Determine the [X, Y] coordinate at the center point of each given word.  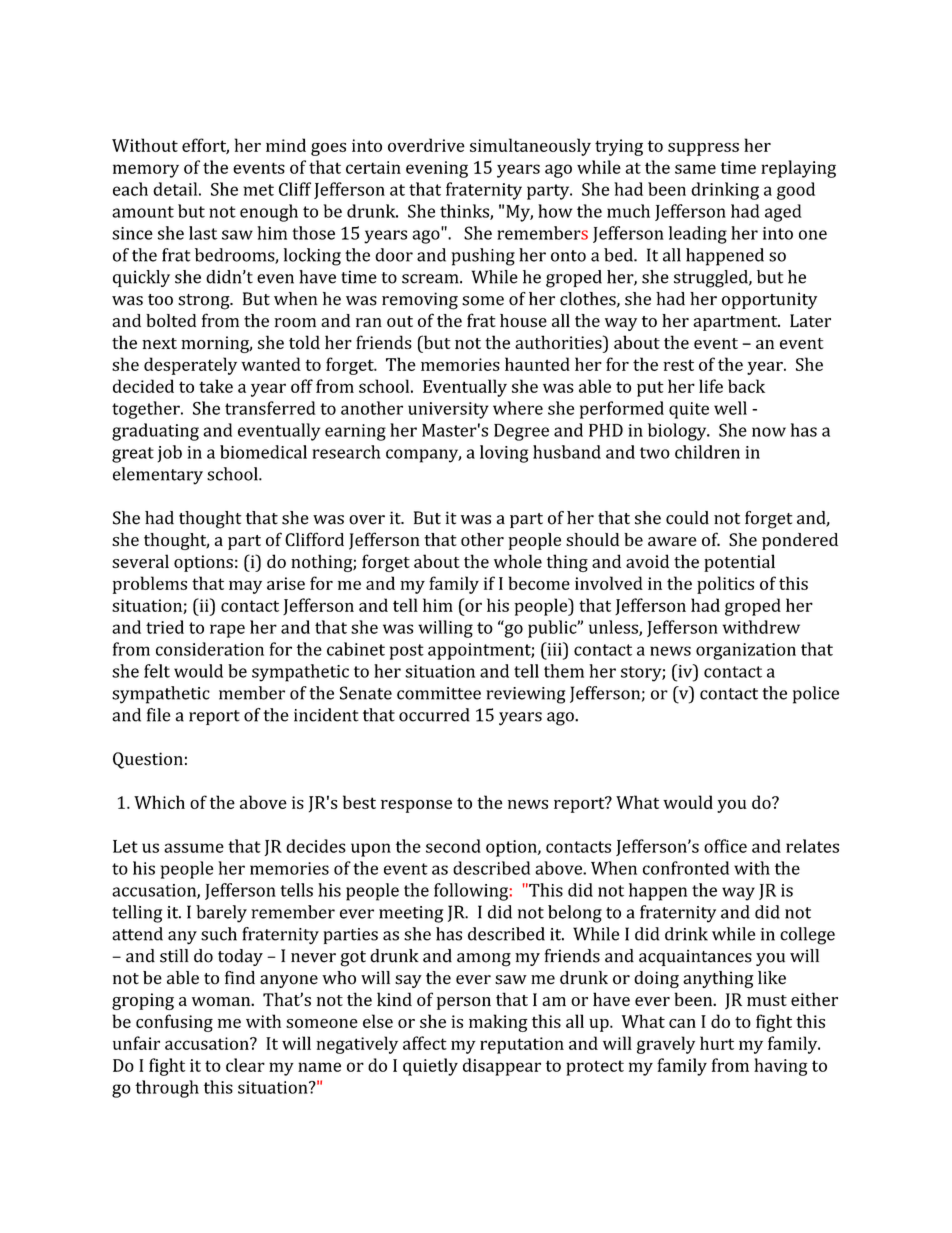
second [453, 846]
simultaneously [530, 147]
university [448, 410]
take [216, 386]
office [725, 846]
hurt [717, 1043]
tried [165, 627]
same [695, 169]
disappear [502, 1067]
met [258, 190]
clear [245, 1065]
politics [725, 585]
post [407, 652]
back [746, 386]
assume [194, 848]
